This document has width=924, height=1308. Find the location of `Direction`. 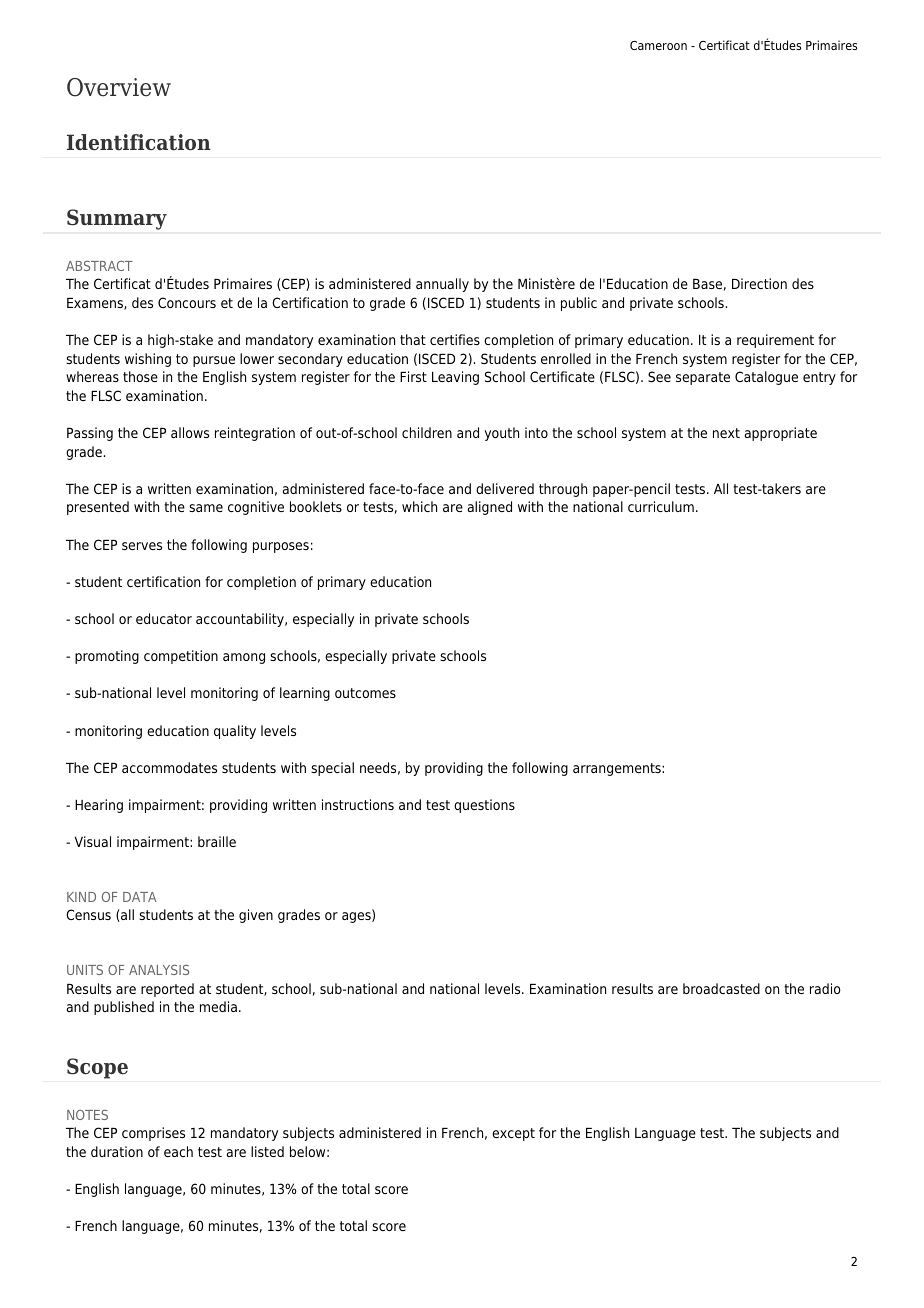

Direction is located at coordinates (759, 283).
